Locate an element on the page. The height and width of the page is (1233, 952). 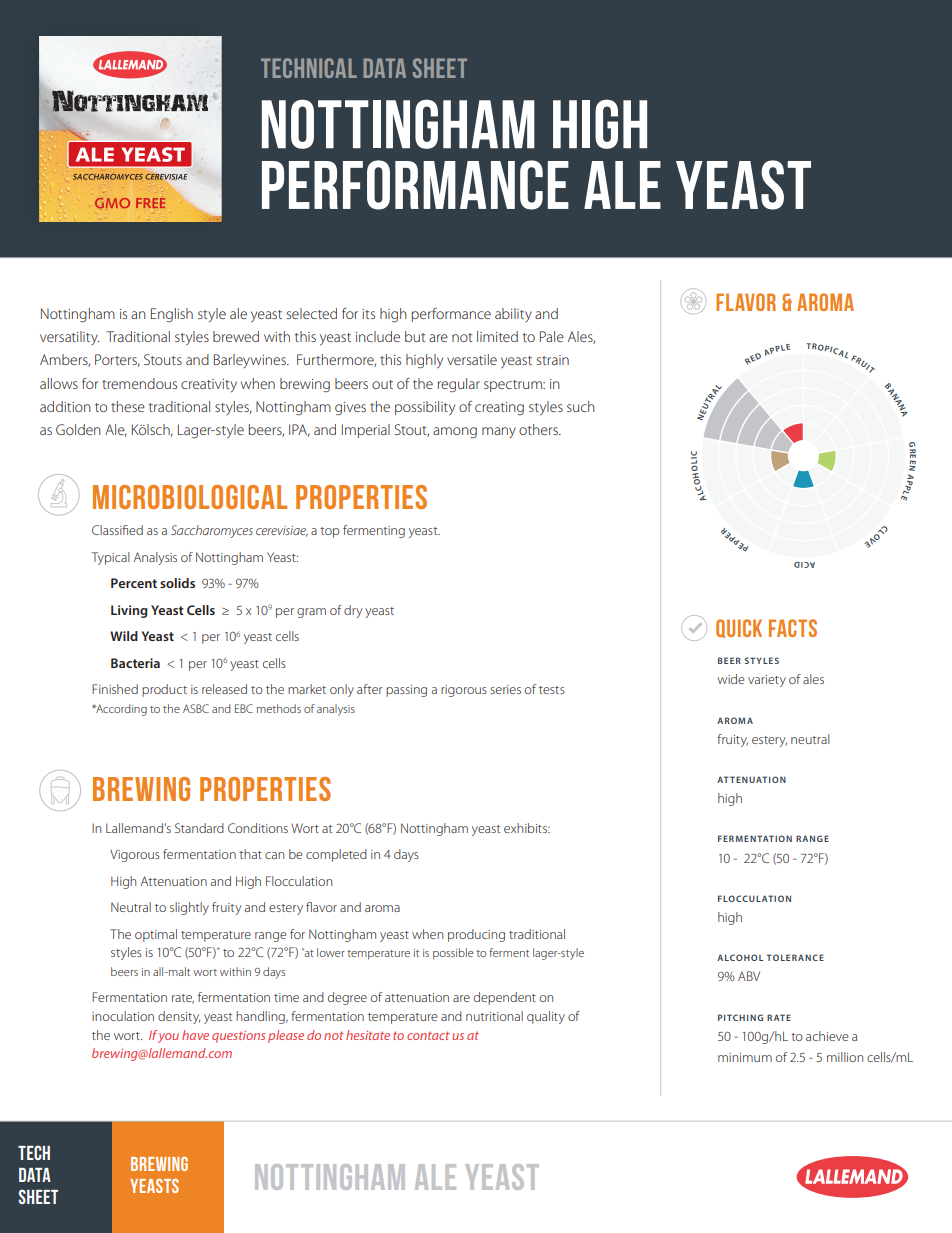
top is located at coordinates (330, 532).
